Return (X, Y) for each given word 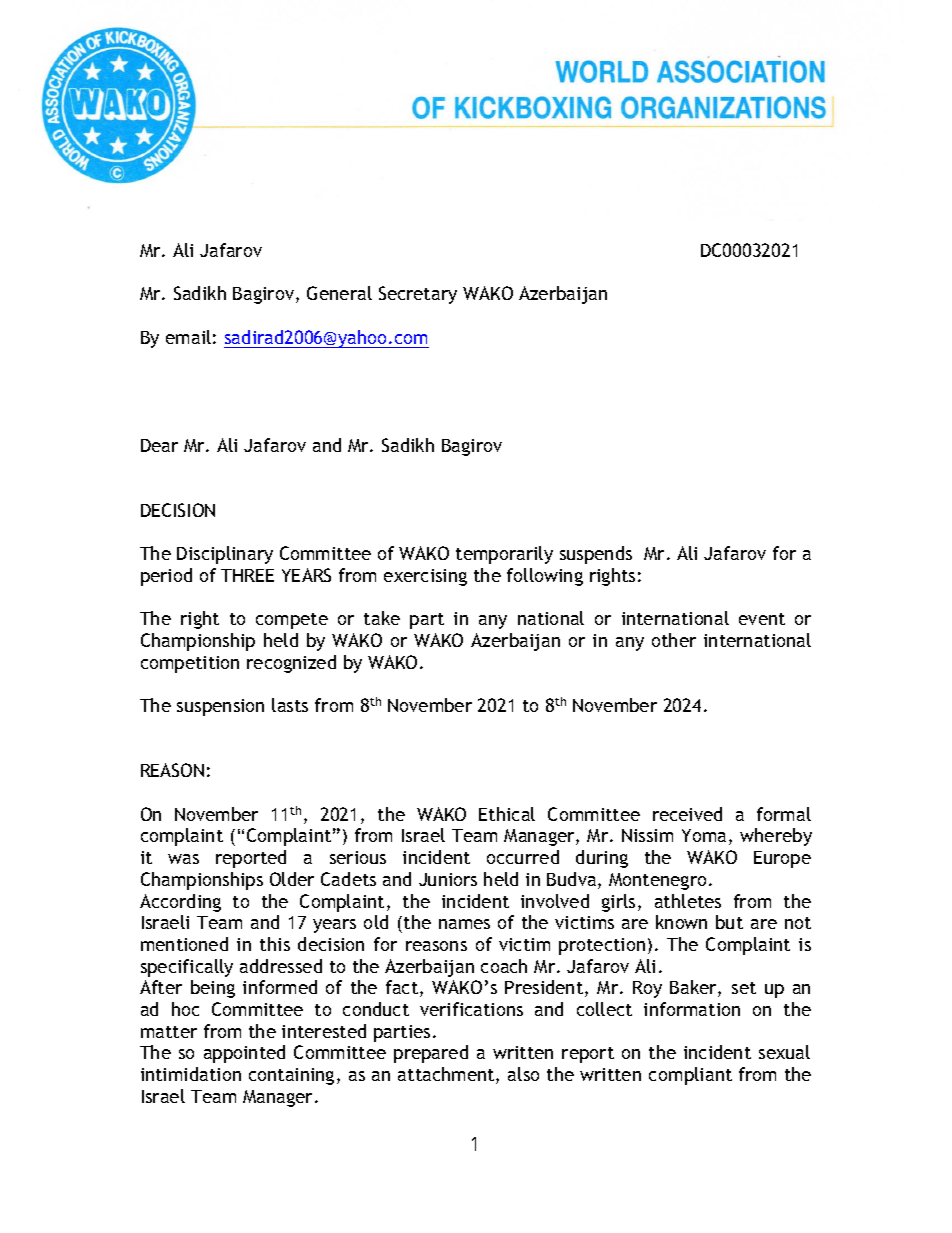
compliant (690, 1076)
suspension (220, 707)
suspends (596, 555)
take (382, 618)
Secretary (418, 295)
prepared (431, 1054)
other (674, 640)
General (339, 293)
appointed (244, 1054)
